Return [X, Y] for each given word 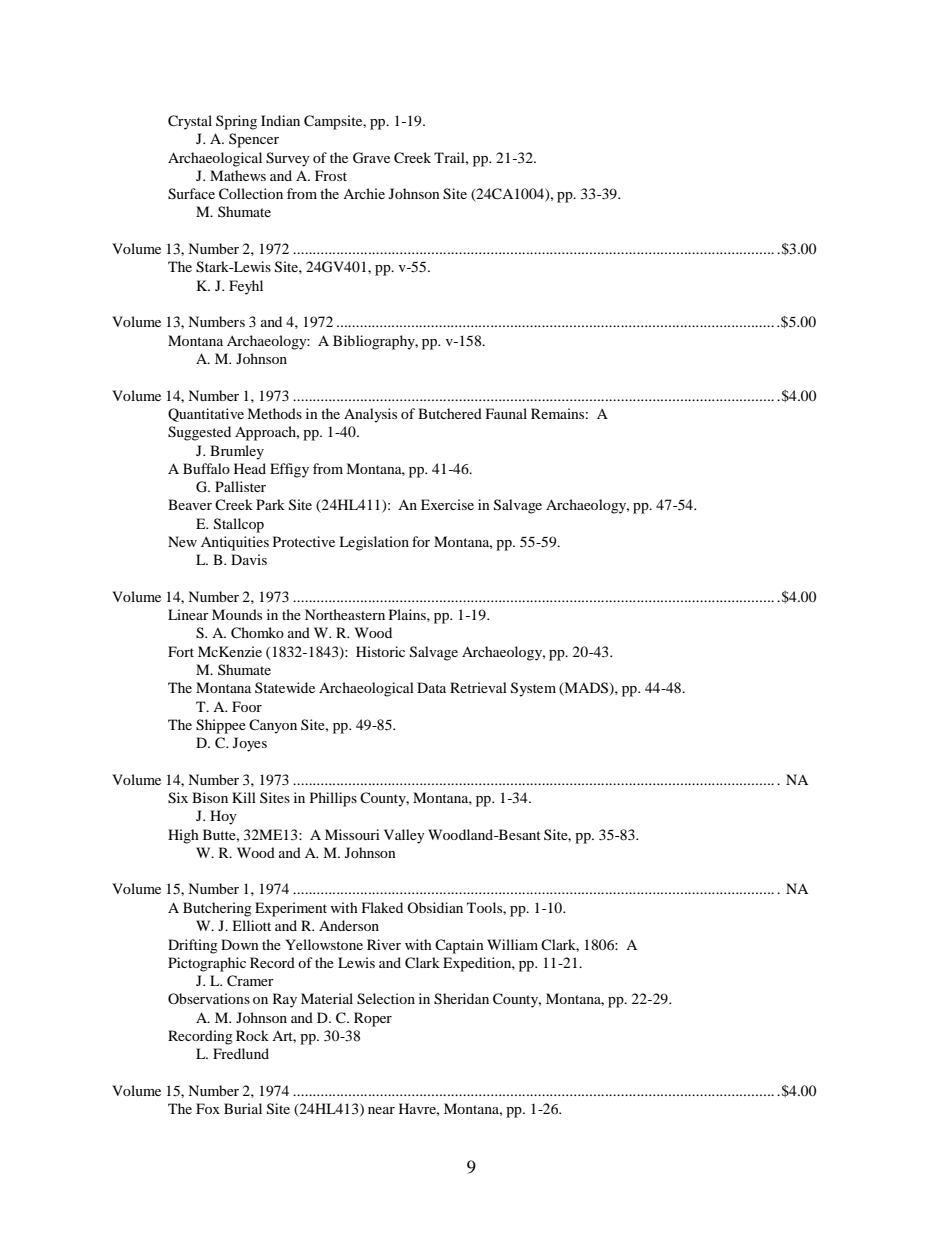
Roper [373, 1019]
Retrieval [478, 687]
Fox [208, 1108]
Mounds [237, 614]
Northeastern [345, 614]
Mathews [238, 175]
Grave [371, 158]
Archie [364, 193]
